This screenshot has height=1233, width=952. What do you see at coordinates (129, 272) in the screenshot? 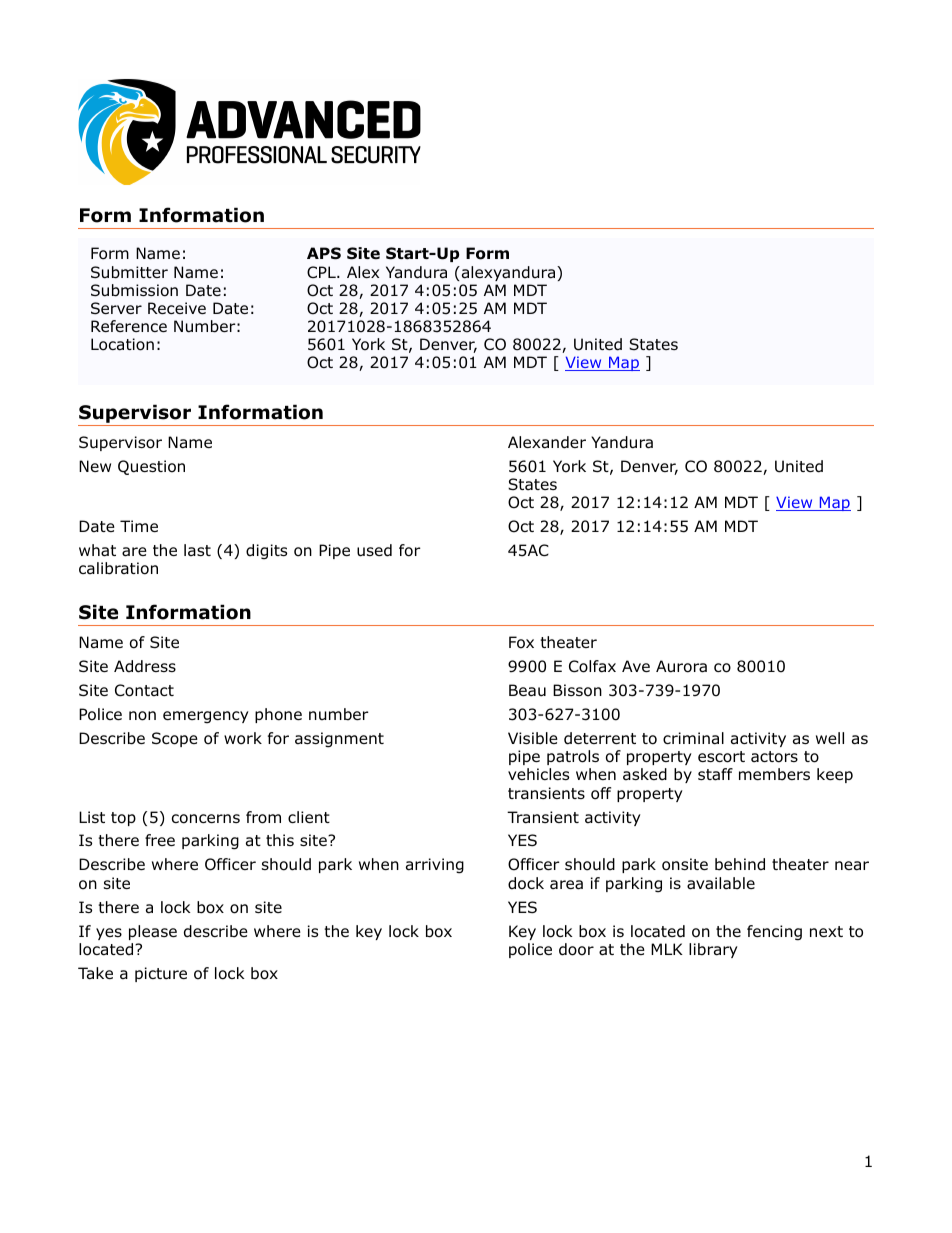
I see `Submitter` at bounding box center [129, 272].
